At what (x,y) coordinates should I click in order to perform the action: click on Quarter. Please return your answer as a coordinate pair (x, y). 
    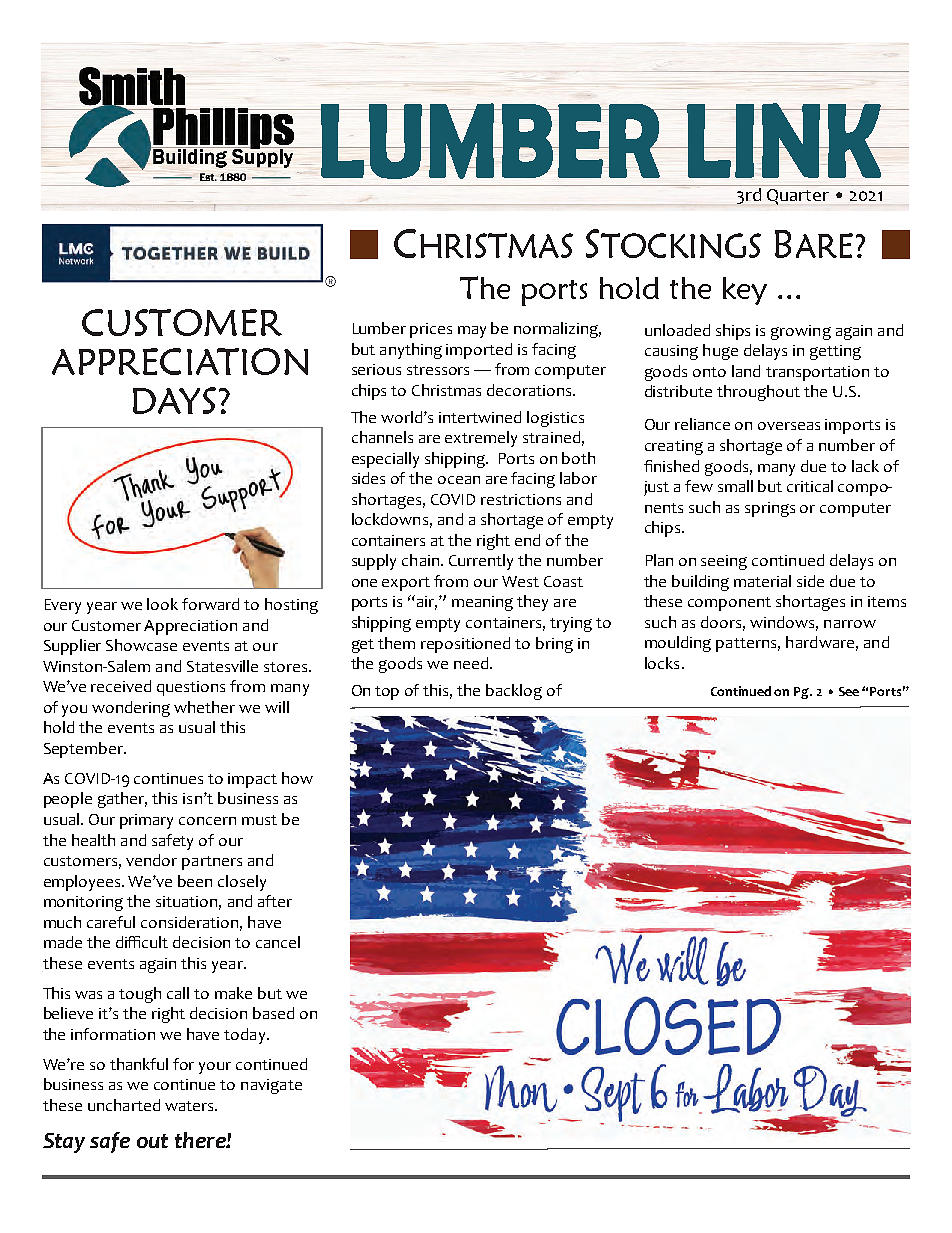
    Looking at the image, I should click on (798, 197).
